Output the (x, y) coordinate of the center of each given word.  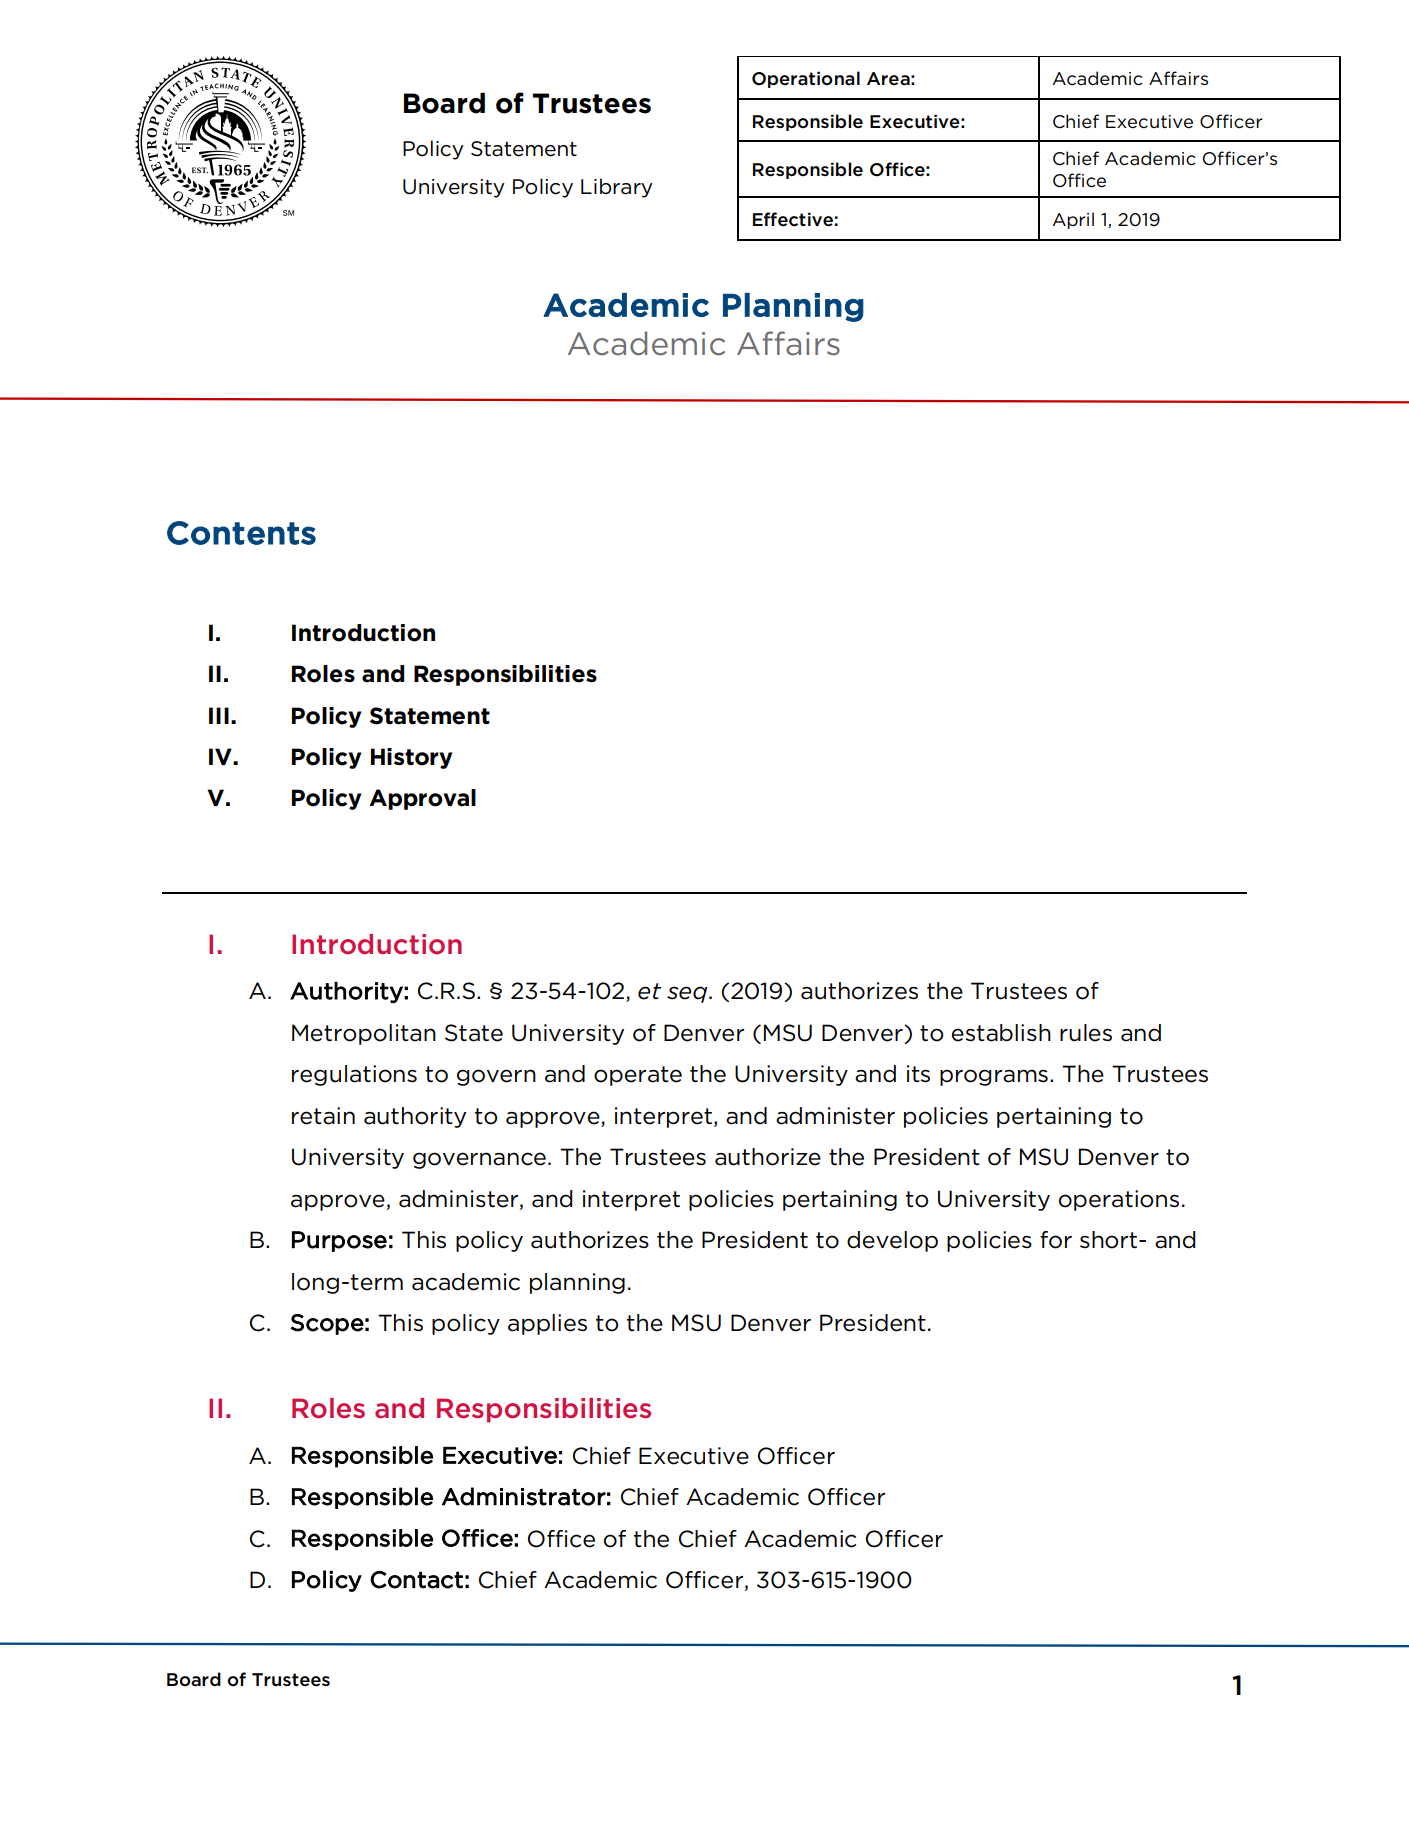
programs (994, 1077)
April (1073, 220)
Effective (793, 219)
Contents (241, 533)
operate (638, 1076)
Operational (806, 79)
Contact (416, 1580)
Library (617, 188)
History (411, 758)
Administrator (524, 1496)
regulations (354, 1075)
